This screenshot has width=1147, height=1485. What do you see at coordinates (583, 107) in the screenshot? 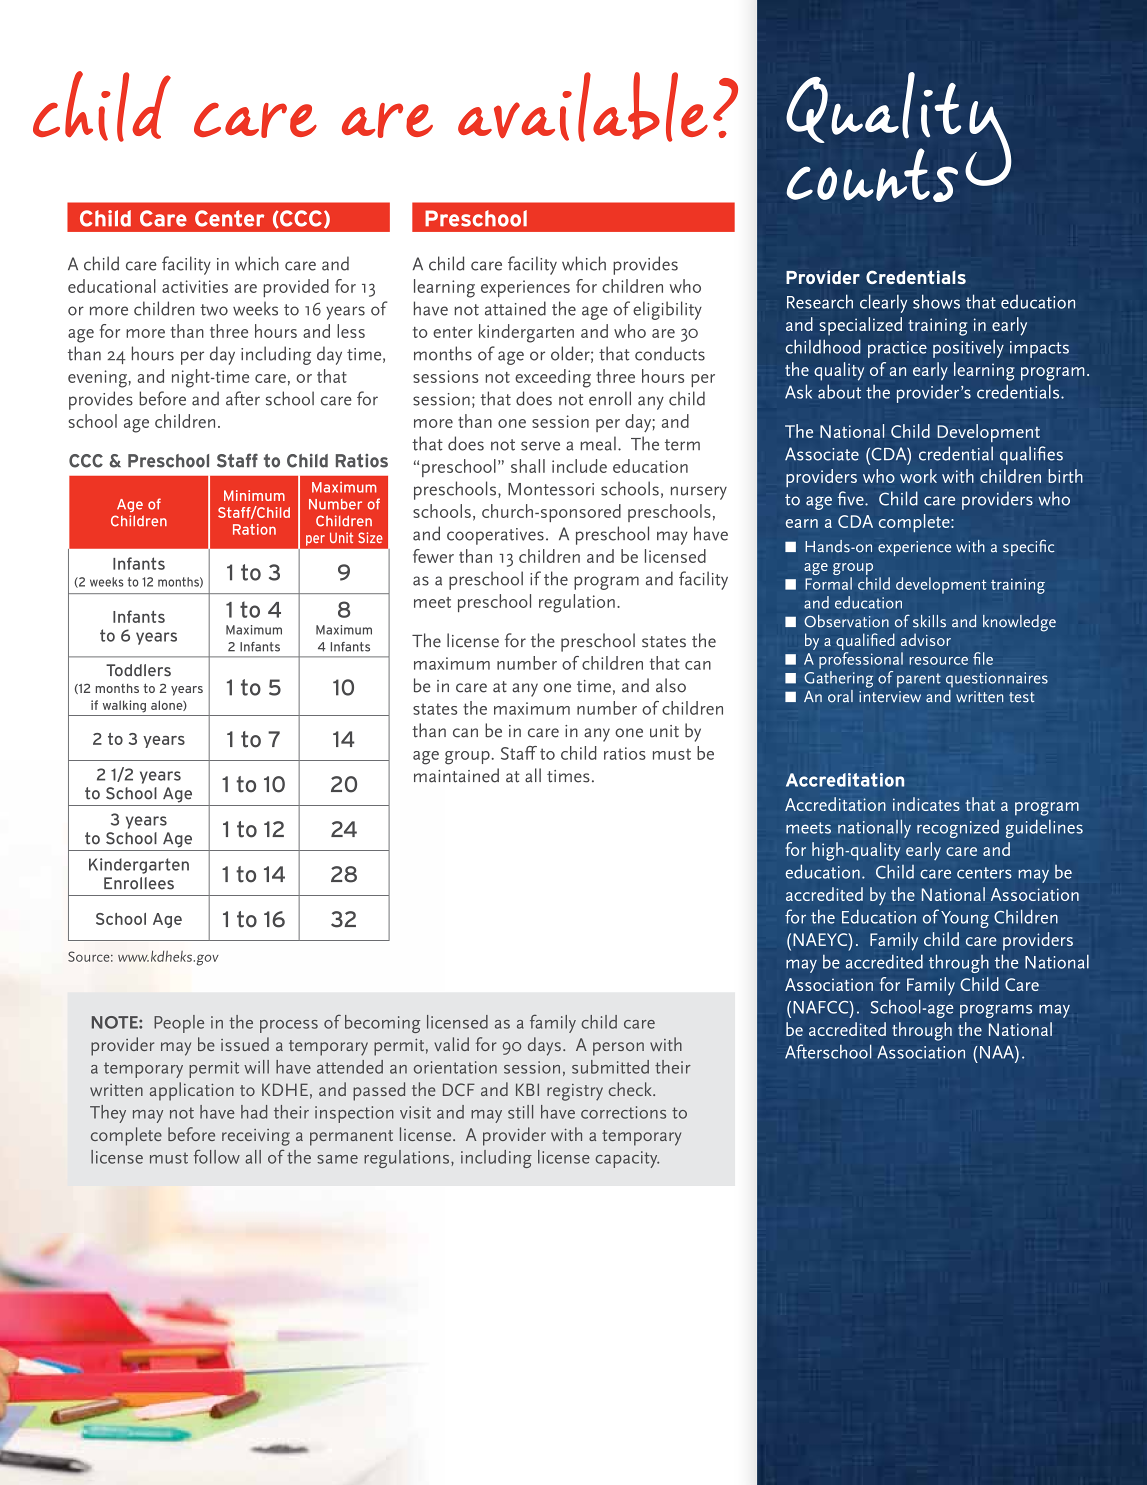
I see `available` at bounding box center [583, 107].
